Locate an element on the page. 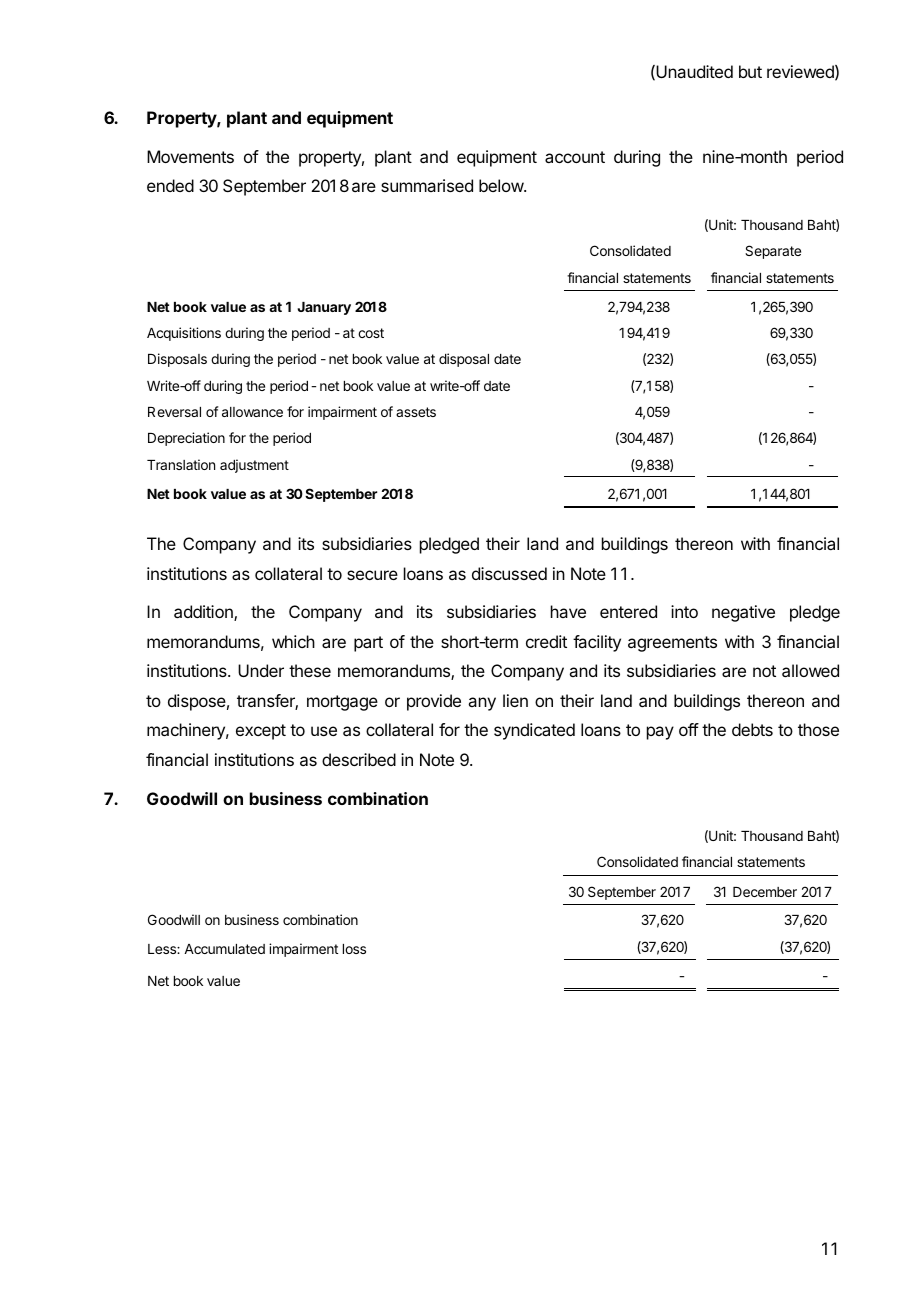  discussed is located at coordinates (509, 573).
